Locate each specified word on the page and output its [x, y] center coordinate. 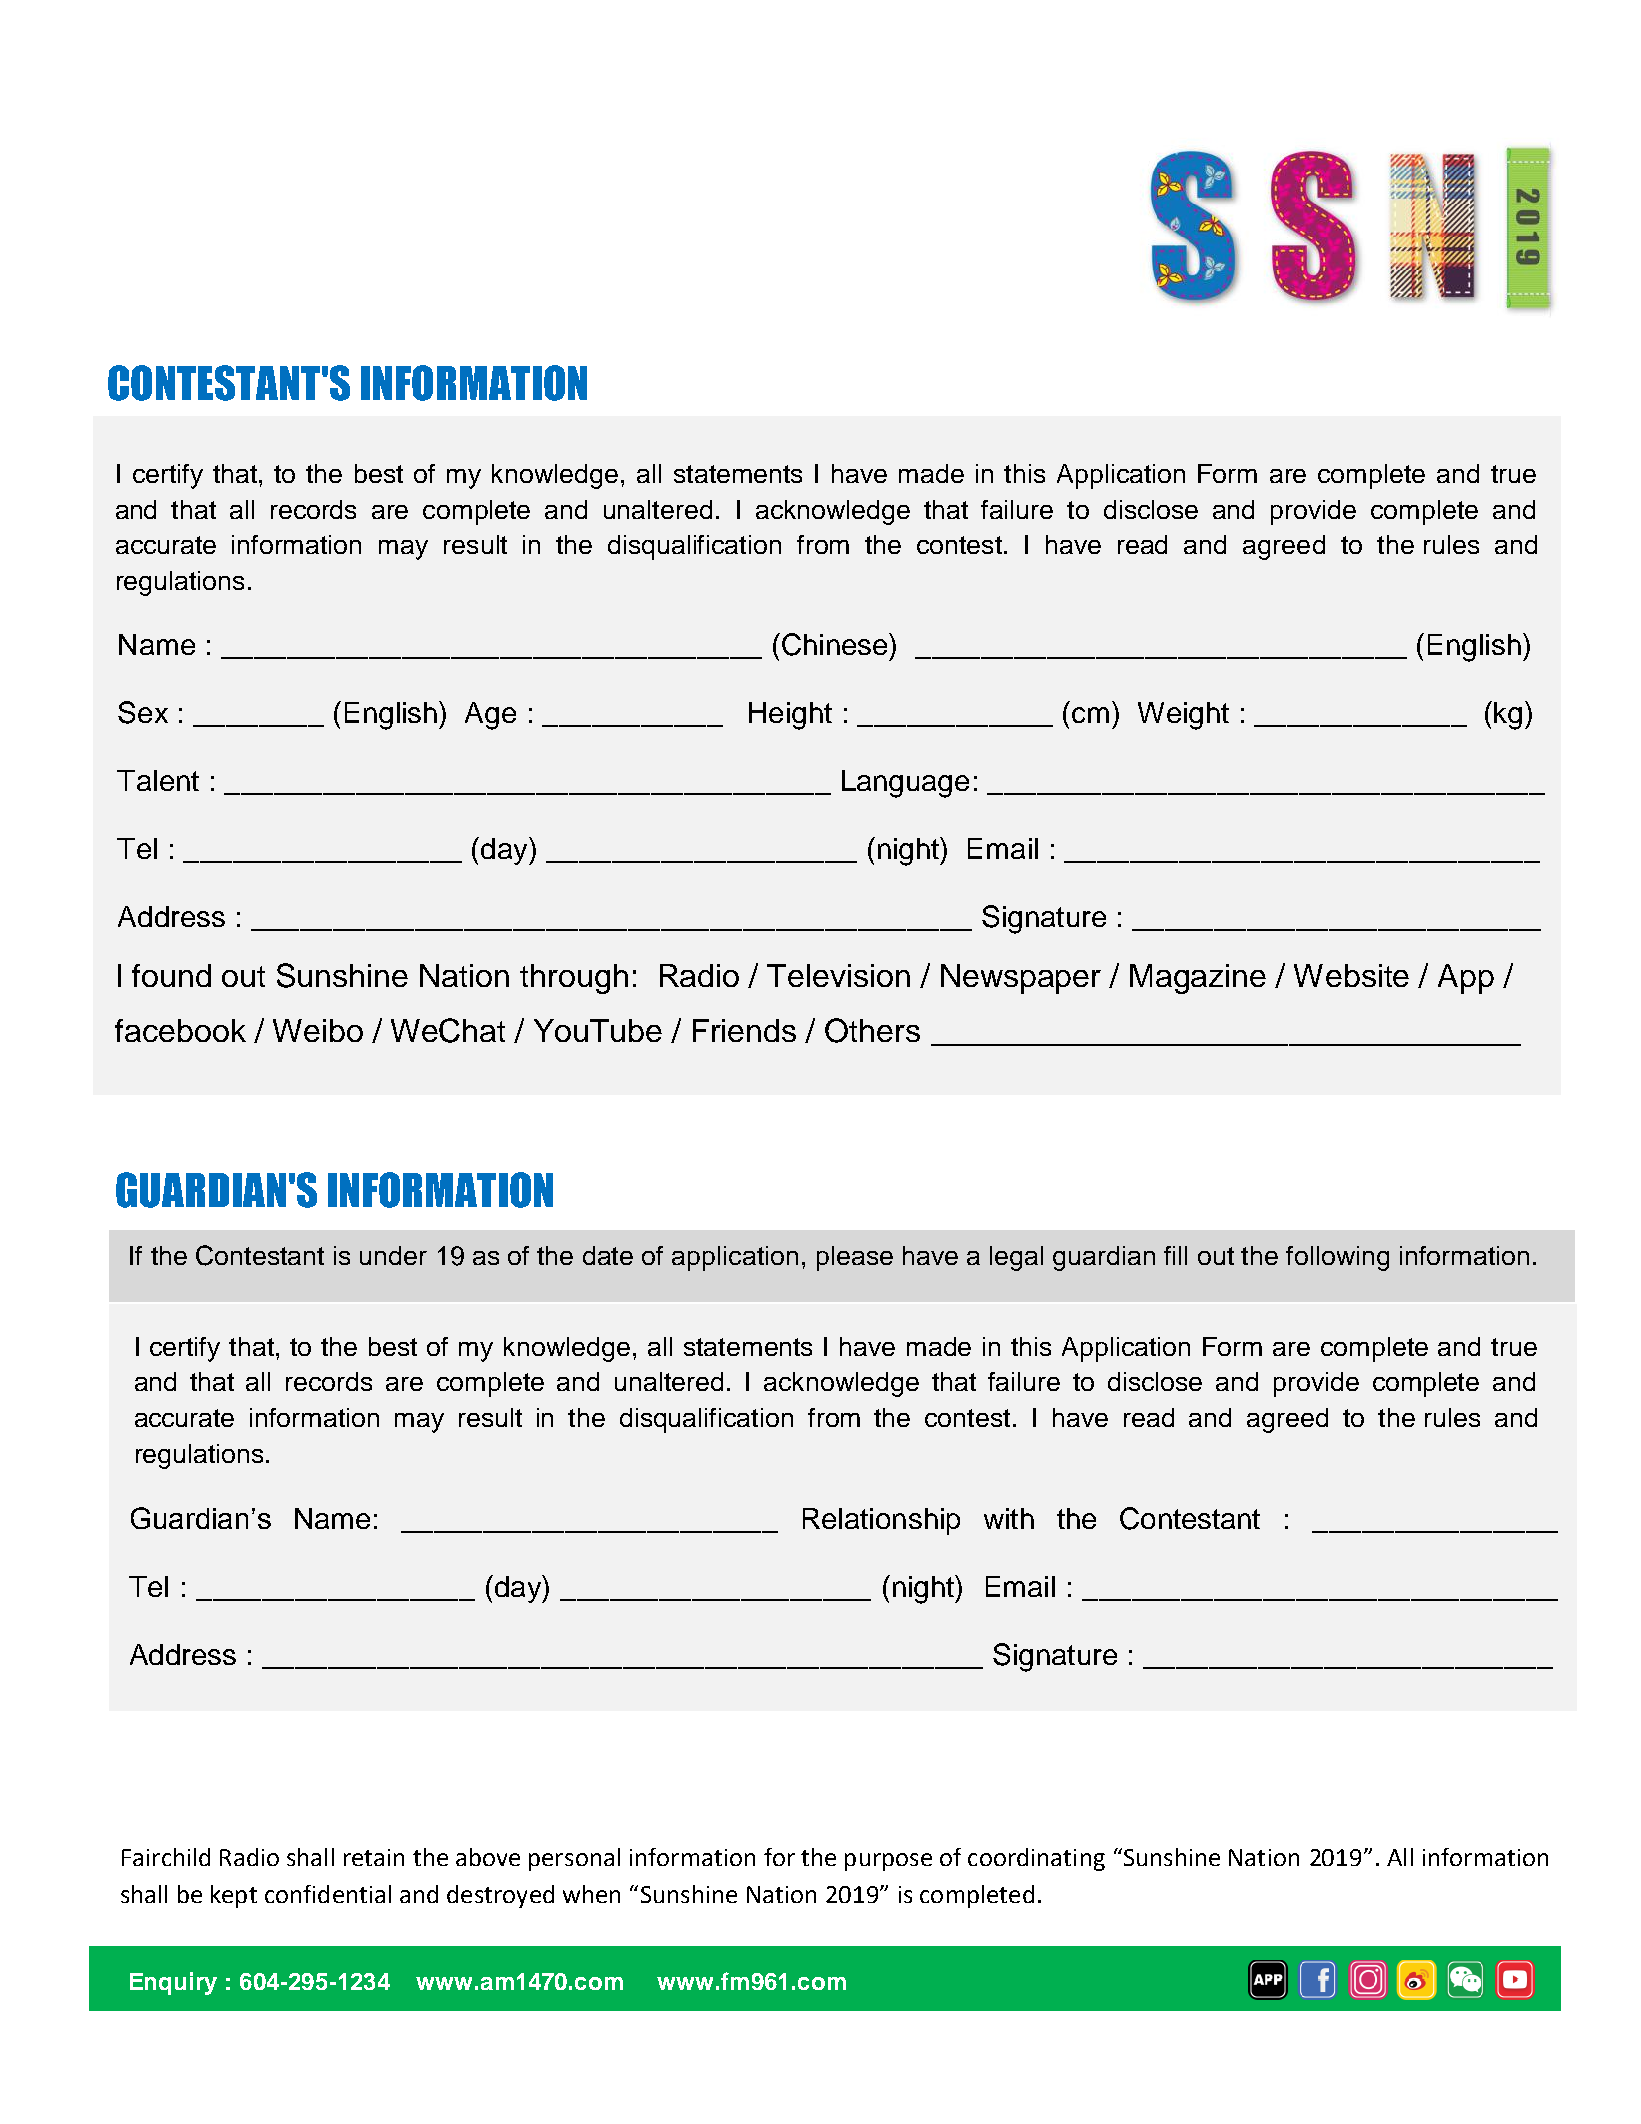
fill [1175, 1255]
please [855, 1258]
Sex [143, 712]
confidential [328, 1894]
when [591, 1894]
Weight [1183, 716]
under [393, 1255]
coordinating [1036, 1859]
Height [790, 716]
